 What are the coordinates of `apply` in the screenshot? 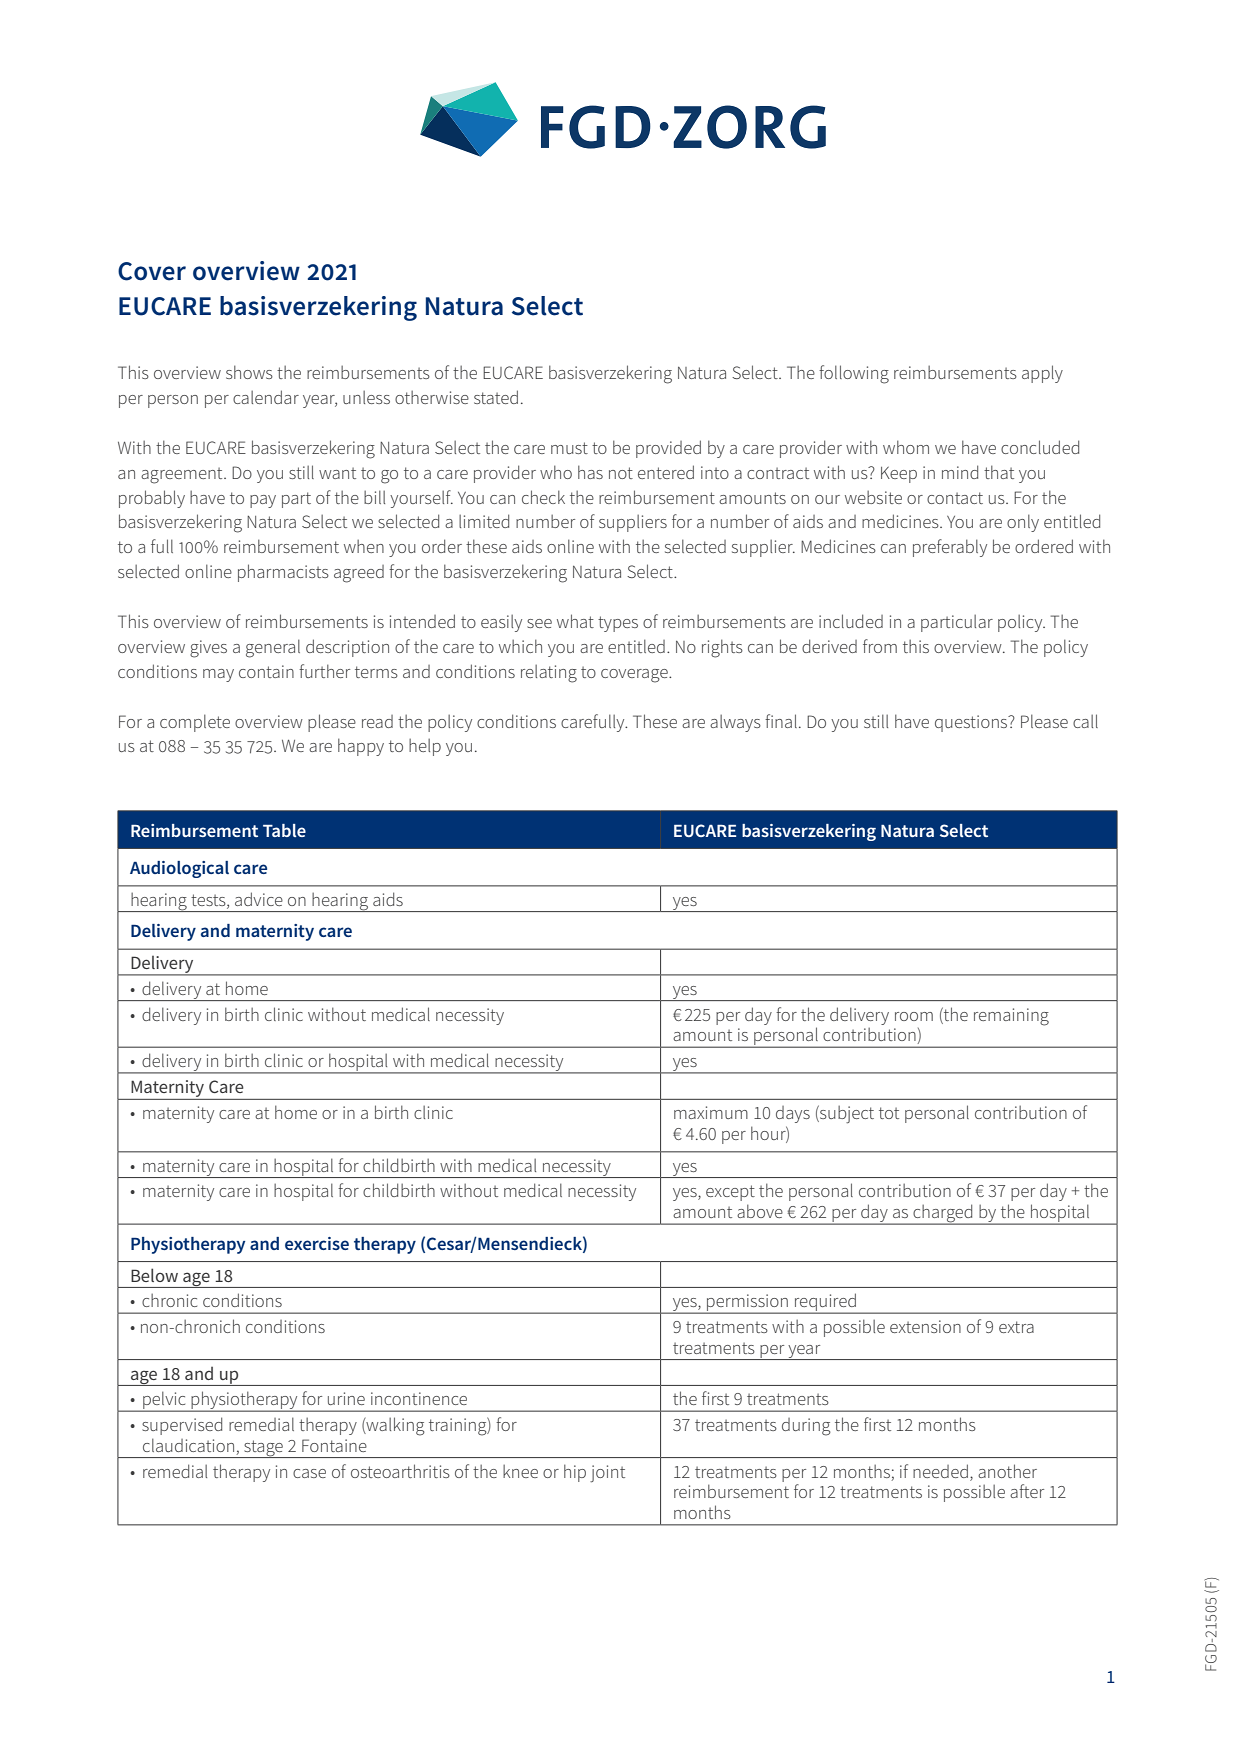 It's located at (1042, 374).
